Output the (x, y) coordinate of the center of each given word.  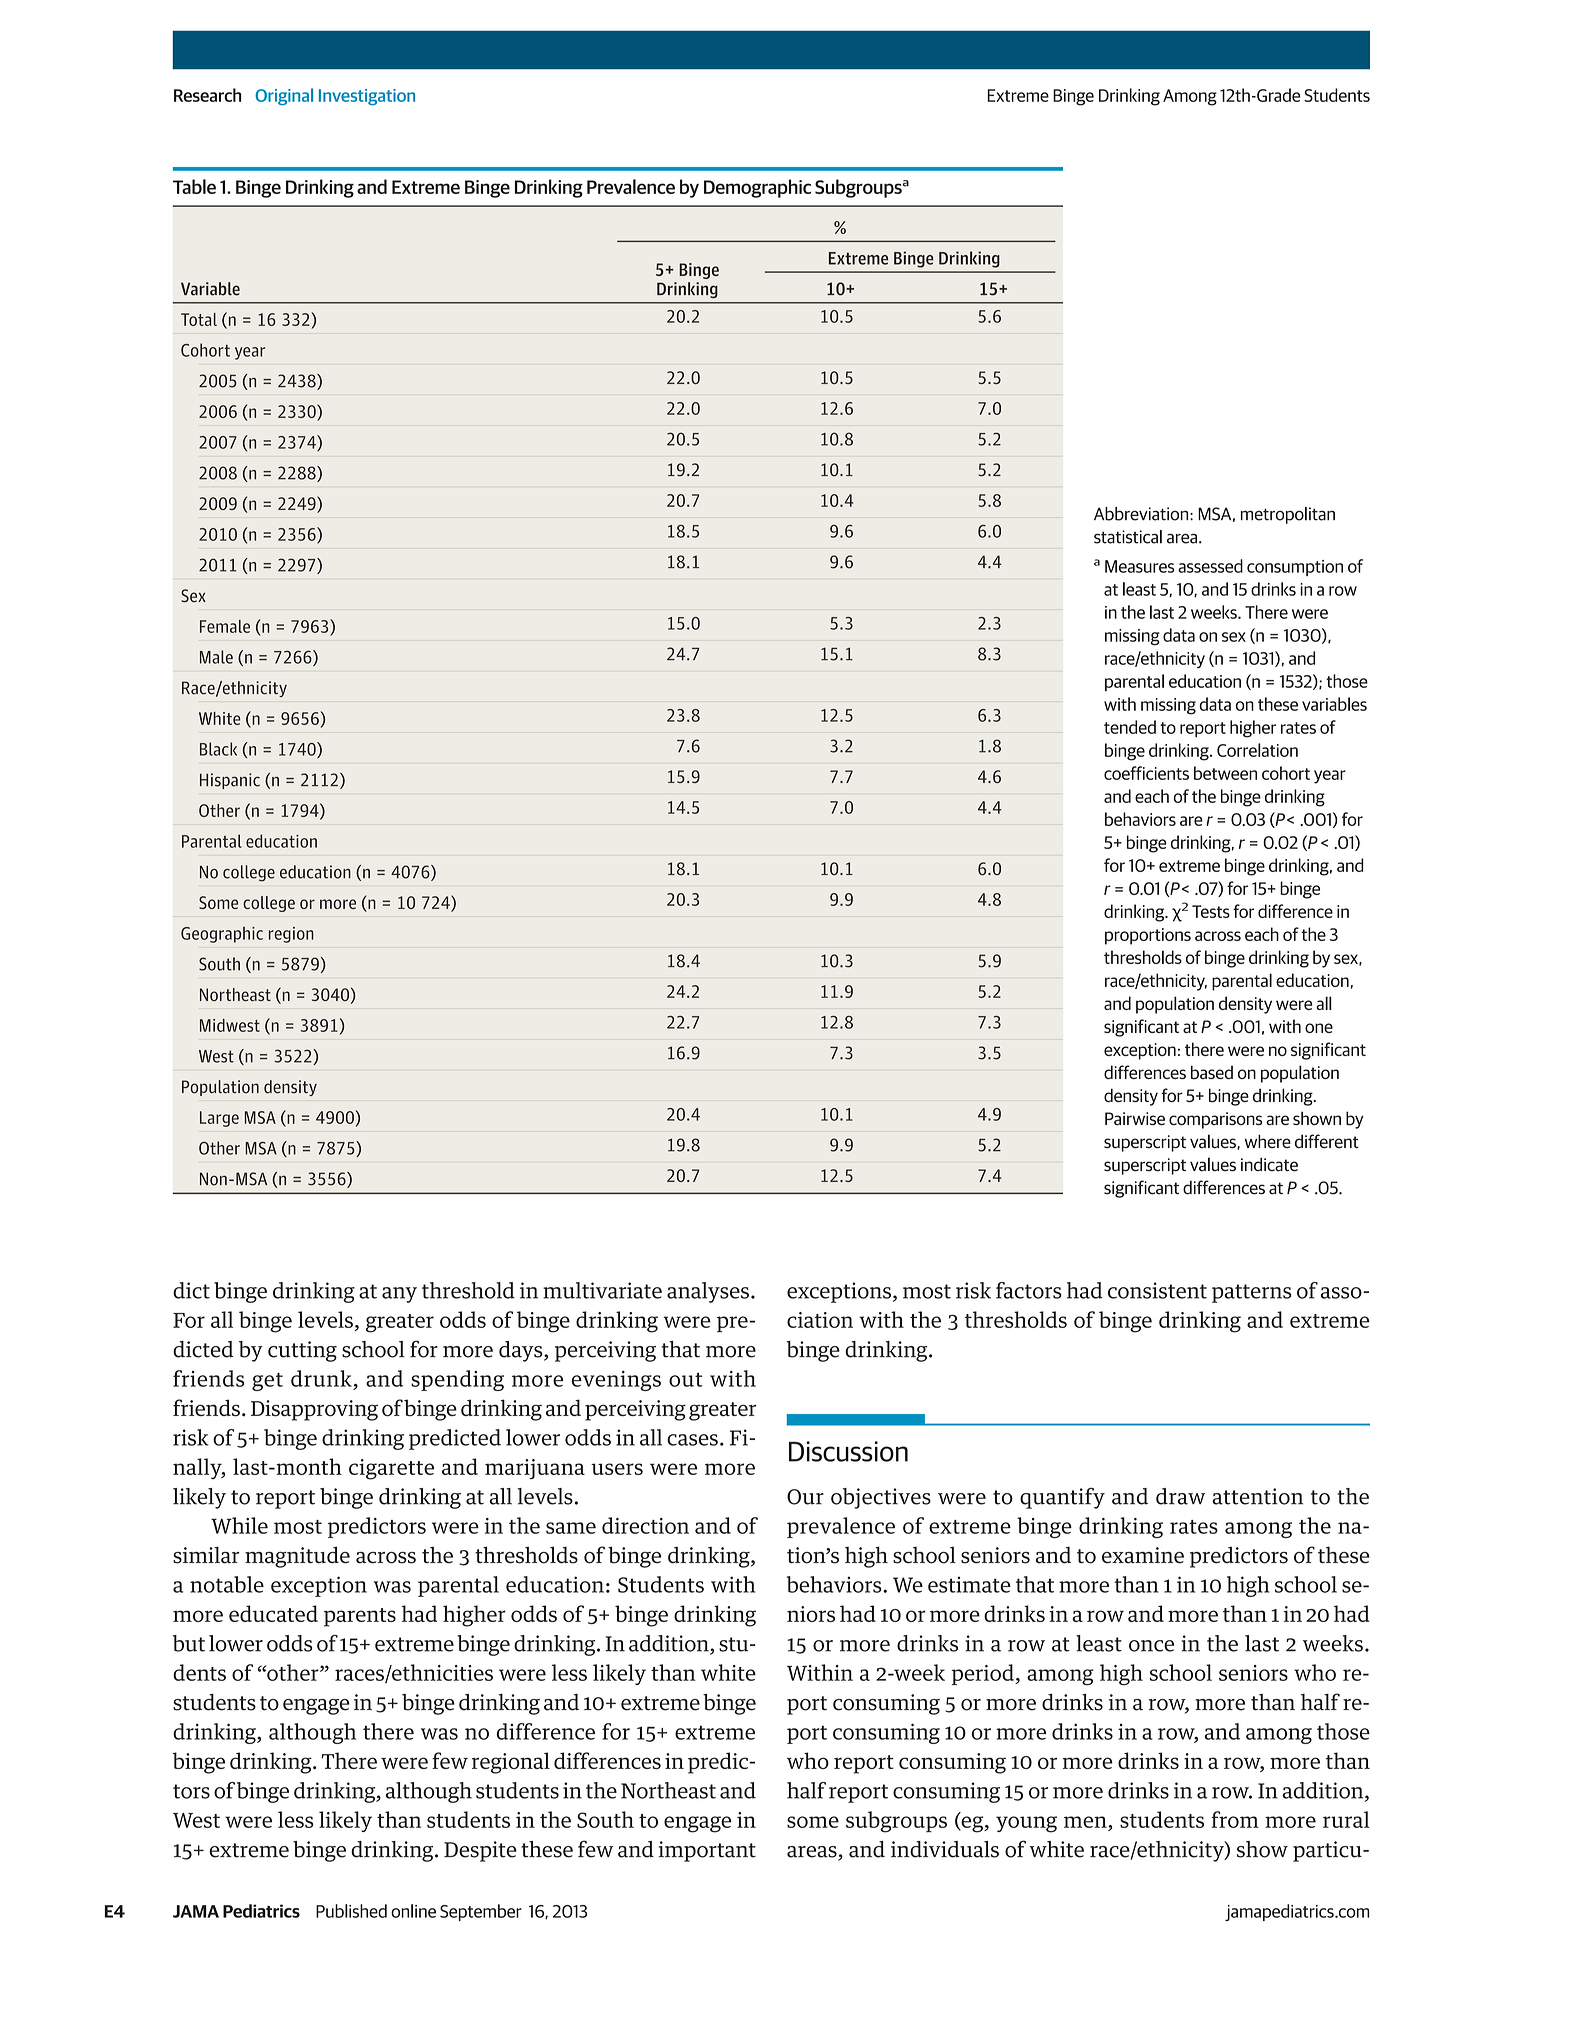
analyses (708, 1292)
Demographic (757, 188)
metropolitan (1288, 515)
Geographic (222, 935)
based (1212, 1072)
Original (284, 96)
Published (351, 1911)
